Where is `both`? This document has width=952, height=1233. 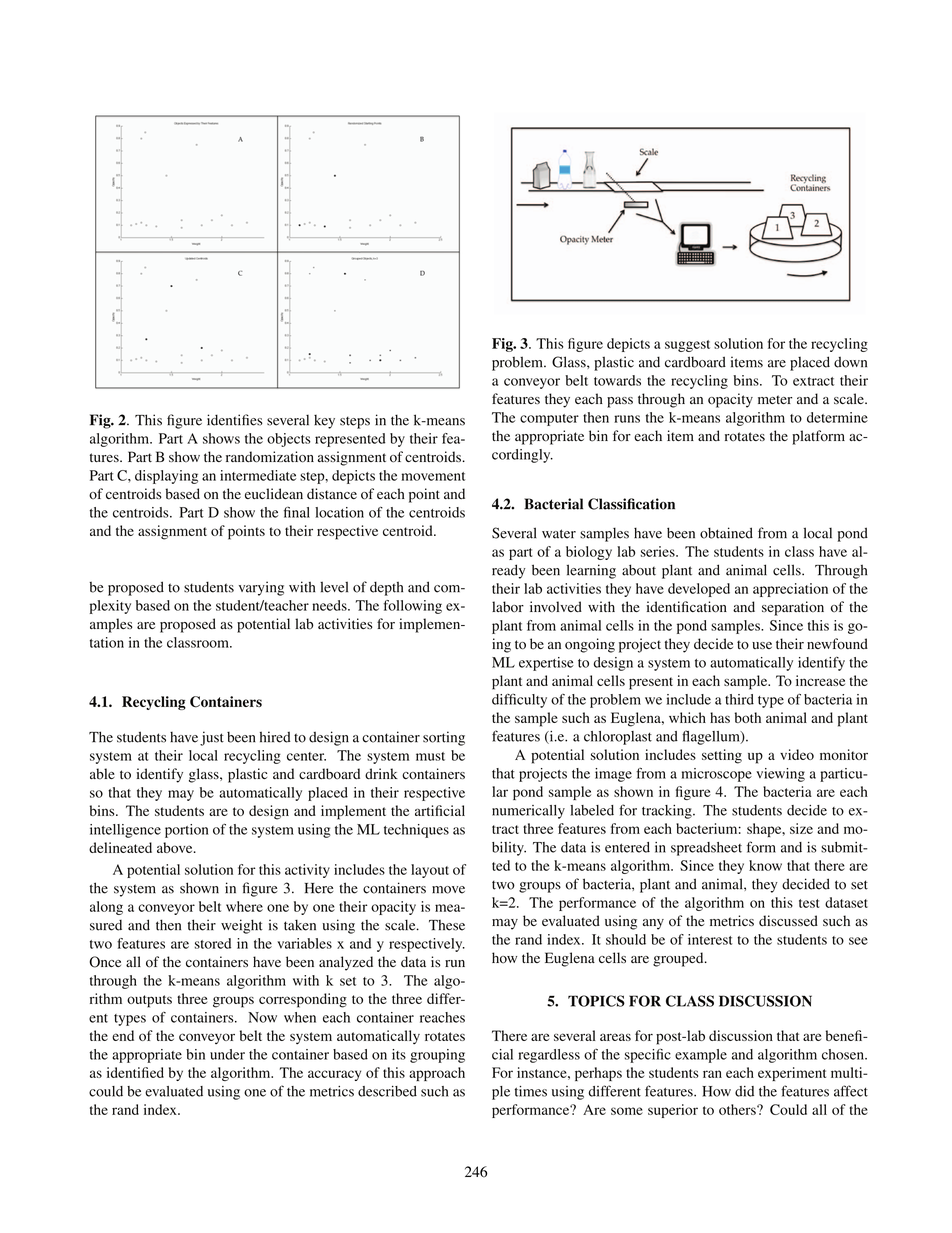
both is located at coordinates (748, 717).
